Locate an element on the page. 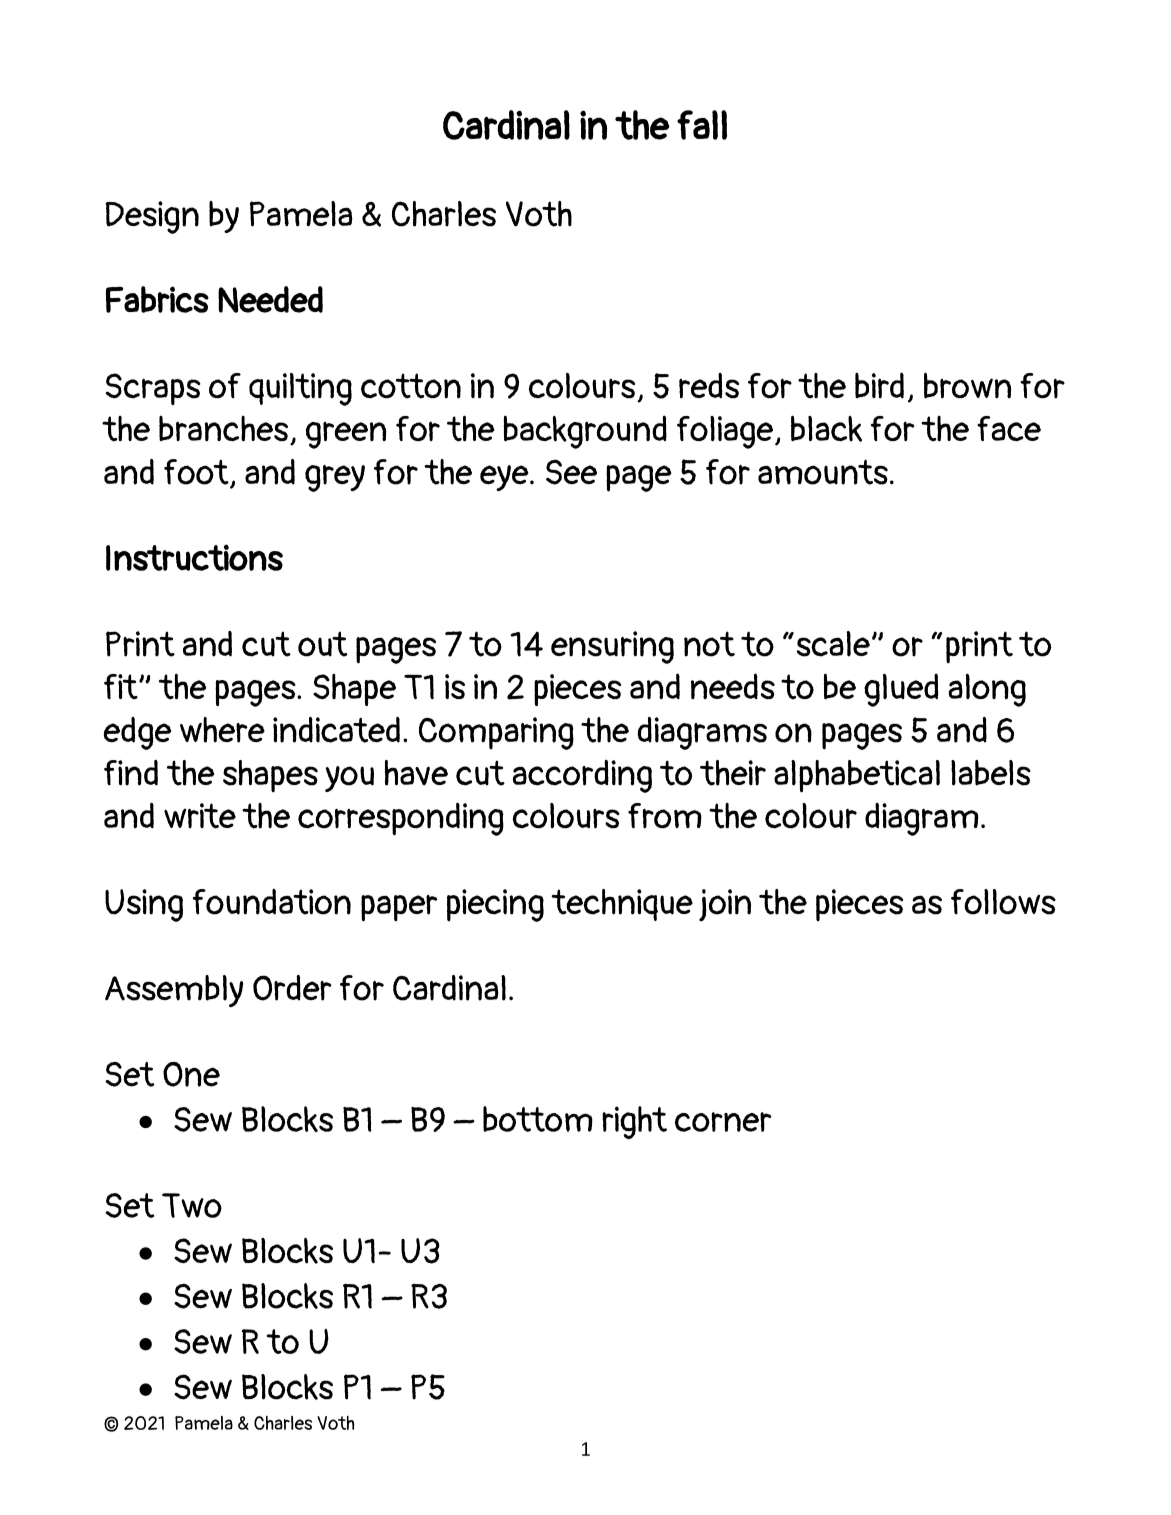 The image size is (1171, 1515). fall is located at coordinates (702, 125).
